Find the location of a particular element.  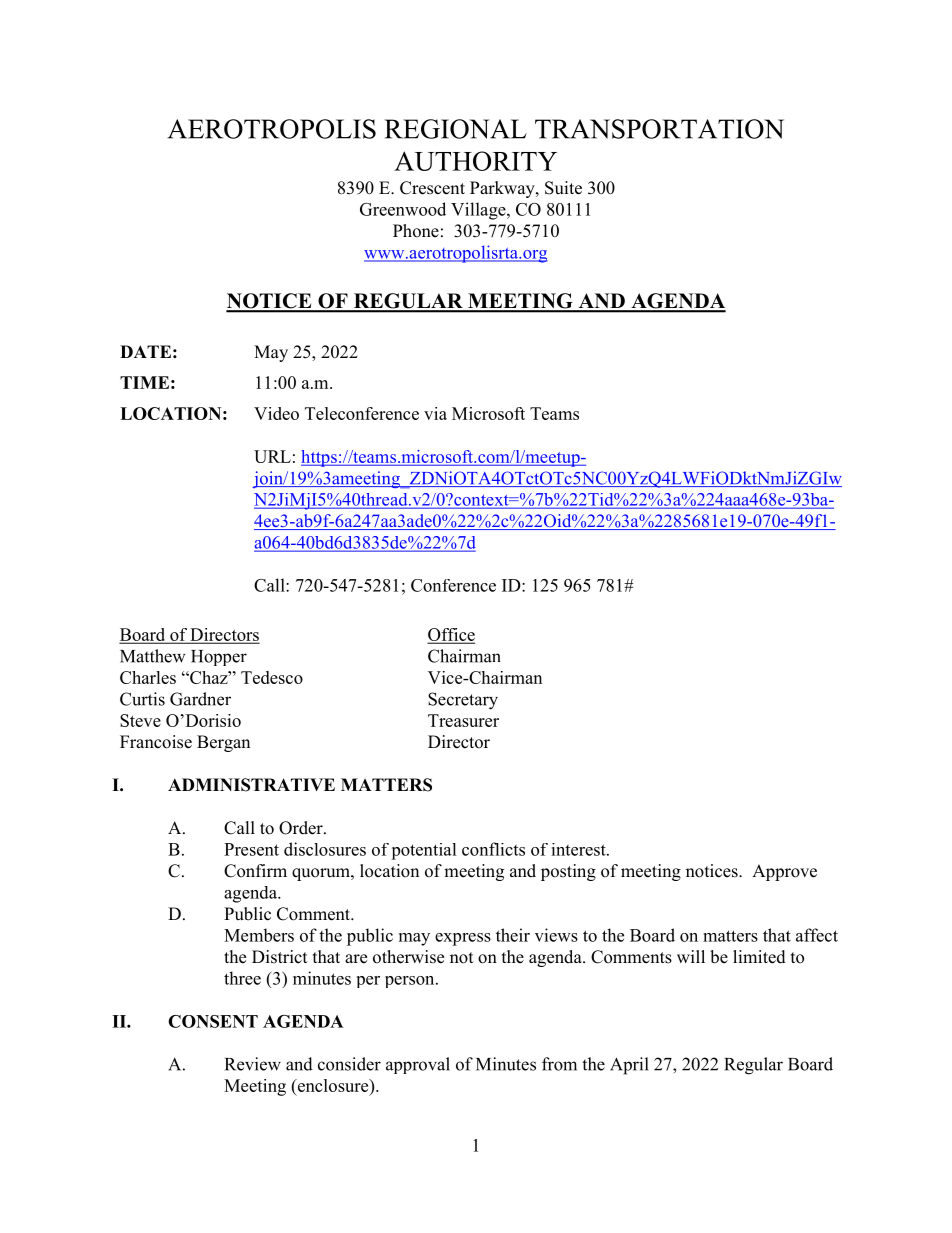

Present is located at coordinates (251, 849).
